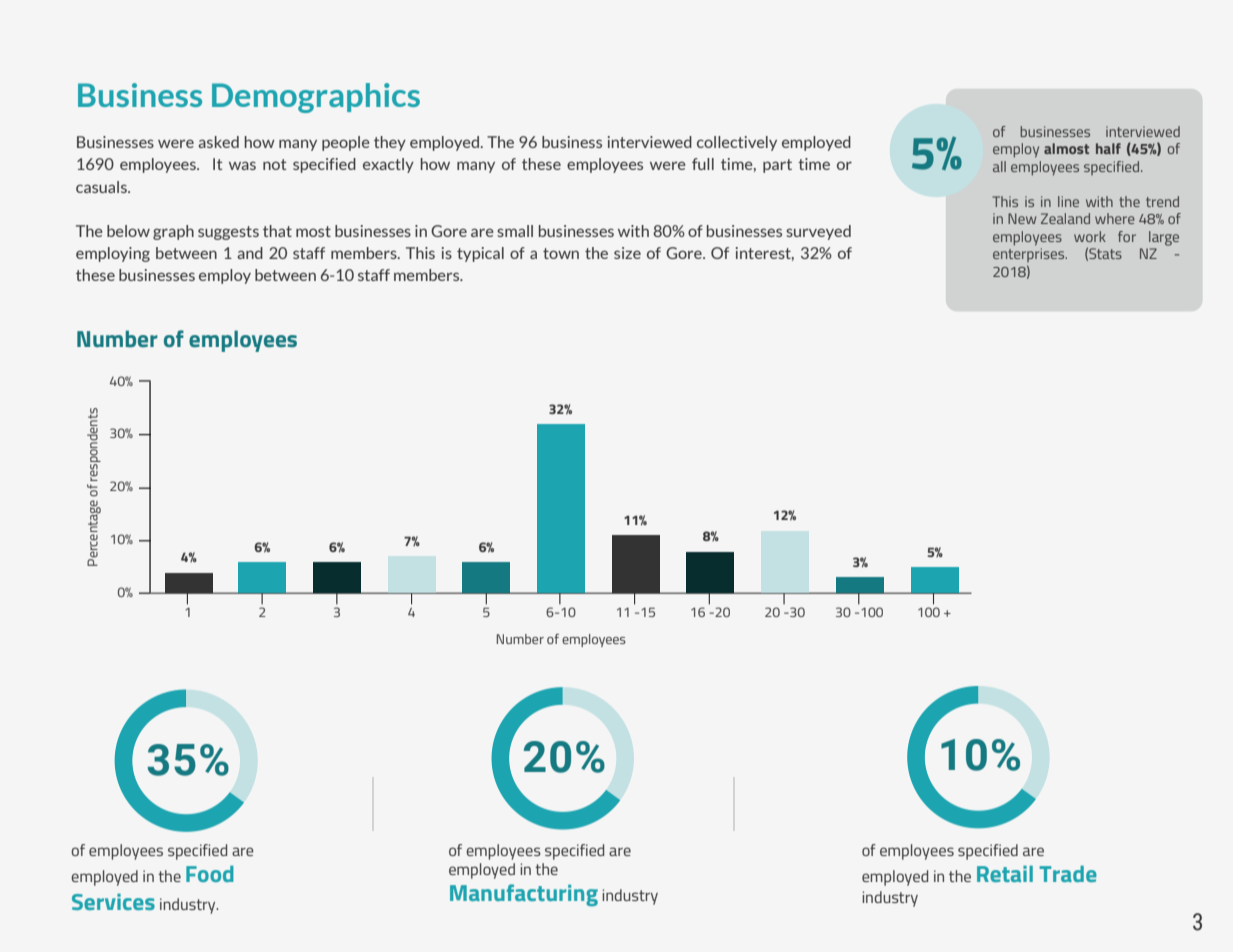 Image resolution: width=1233 pixels, height=952 pixels. I want to click on full, so click(703, 164).
